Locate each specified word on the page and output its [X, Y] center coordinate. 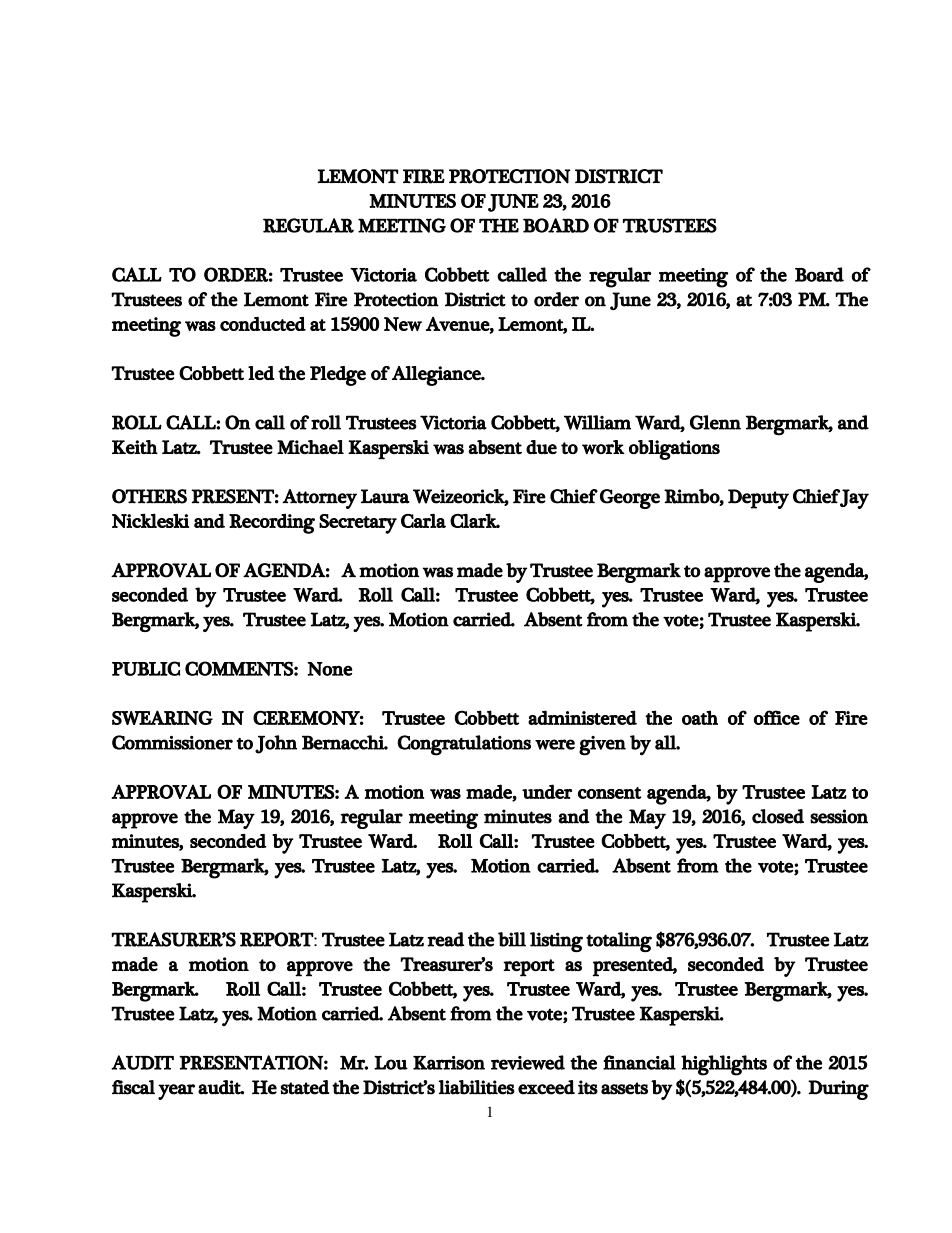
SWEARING [162, 717]
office [777, 717]
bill [512, 939]
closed [778, 816]
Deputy [758, 499]
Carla [423, 520]
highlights [724, 1065]
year [176, 1092]
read [445, 939]
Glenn [715, 422]
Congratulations [464, 745]
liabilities [476, 1087]
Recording [272, 524]
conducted [263, 324]
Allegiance [437, 376]
